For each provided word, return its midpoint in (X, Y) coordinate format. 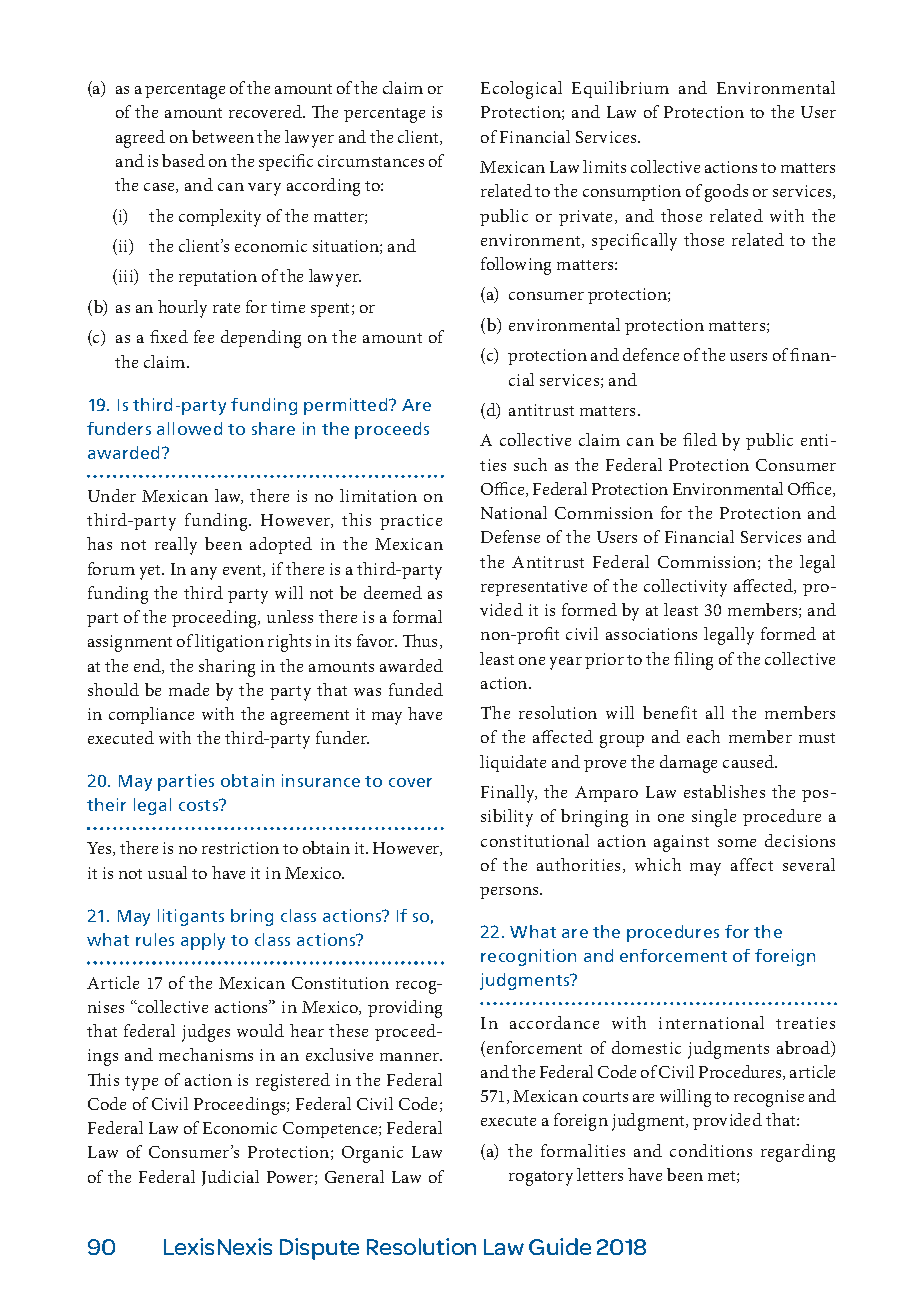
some (737, 843)
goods (726, 193)
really (176, 546)
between (223, 136)
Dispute (319, 1249)
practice (411, 522)
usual (167, 872)
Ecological (521, 90)
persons (510, 893)
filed (700, 439)
